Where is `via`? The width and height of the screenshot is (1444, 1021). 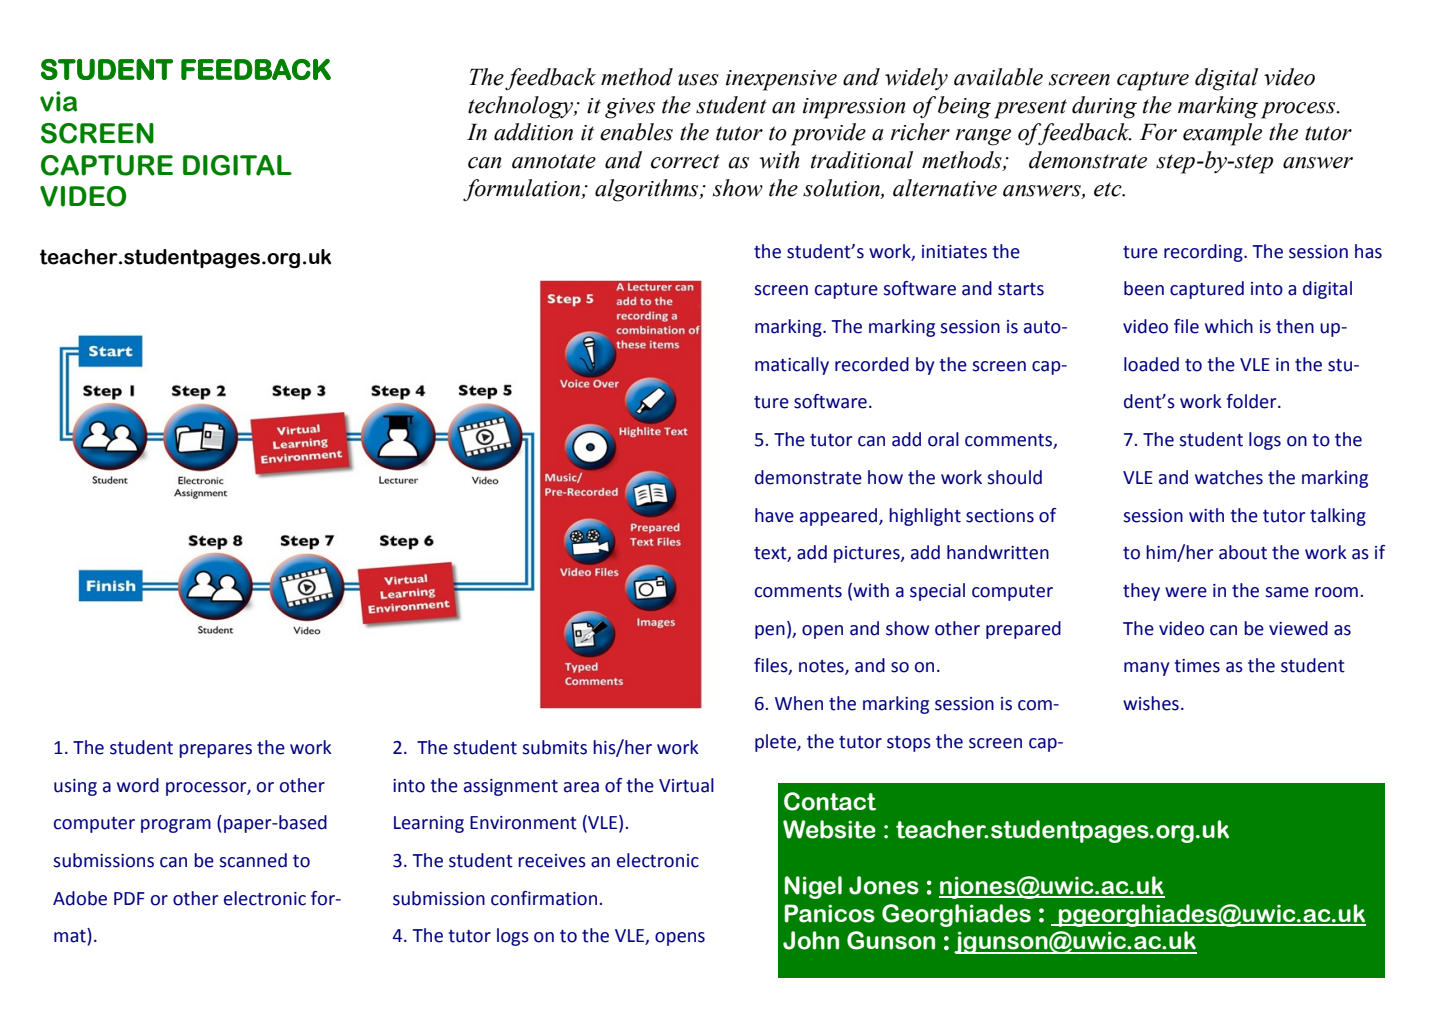 via is located at coordinates (58, 101).
